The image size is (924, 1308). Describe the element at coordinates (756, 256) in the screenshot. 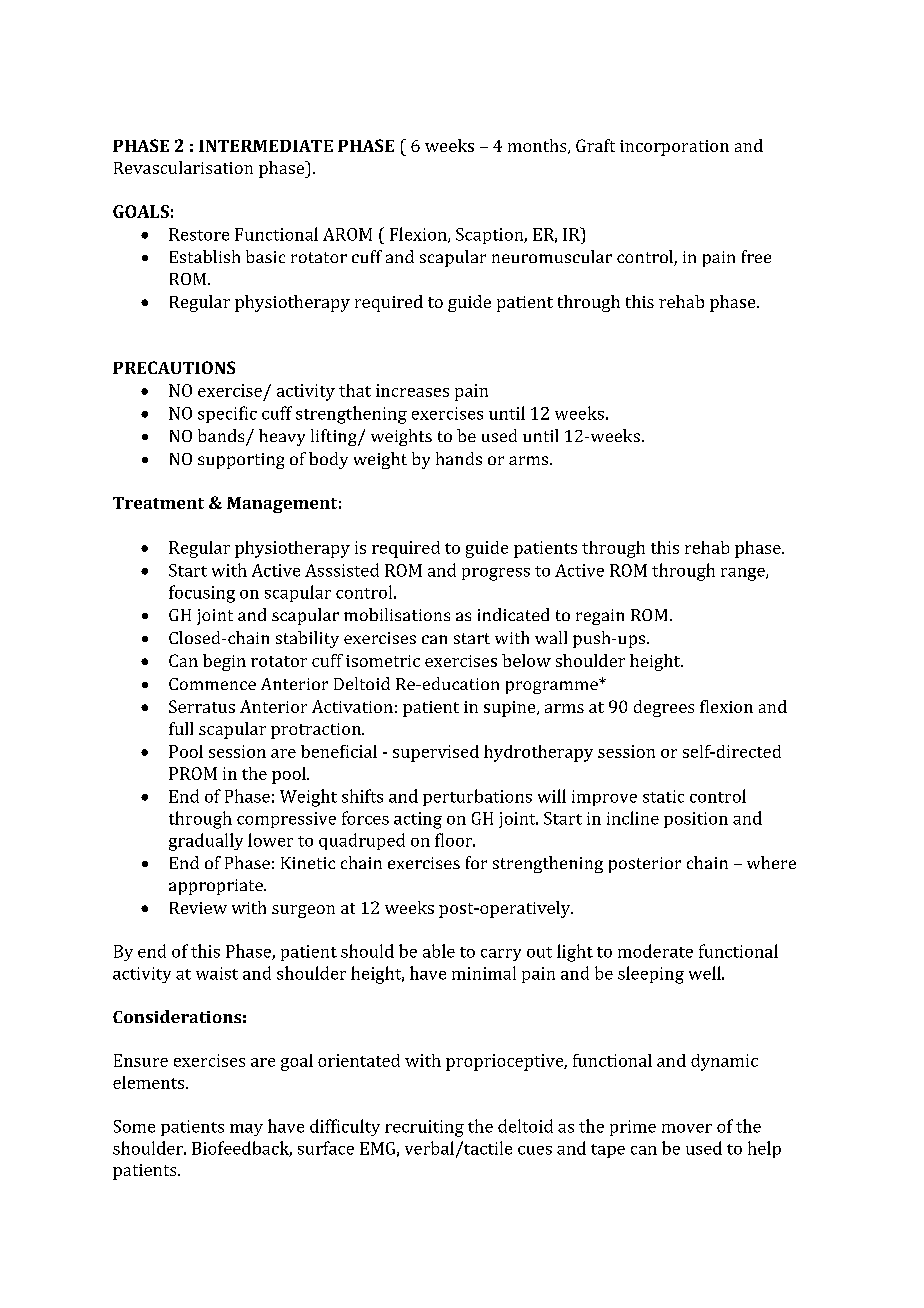

I see `free` at that location.
